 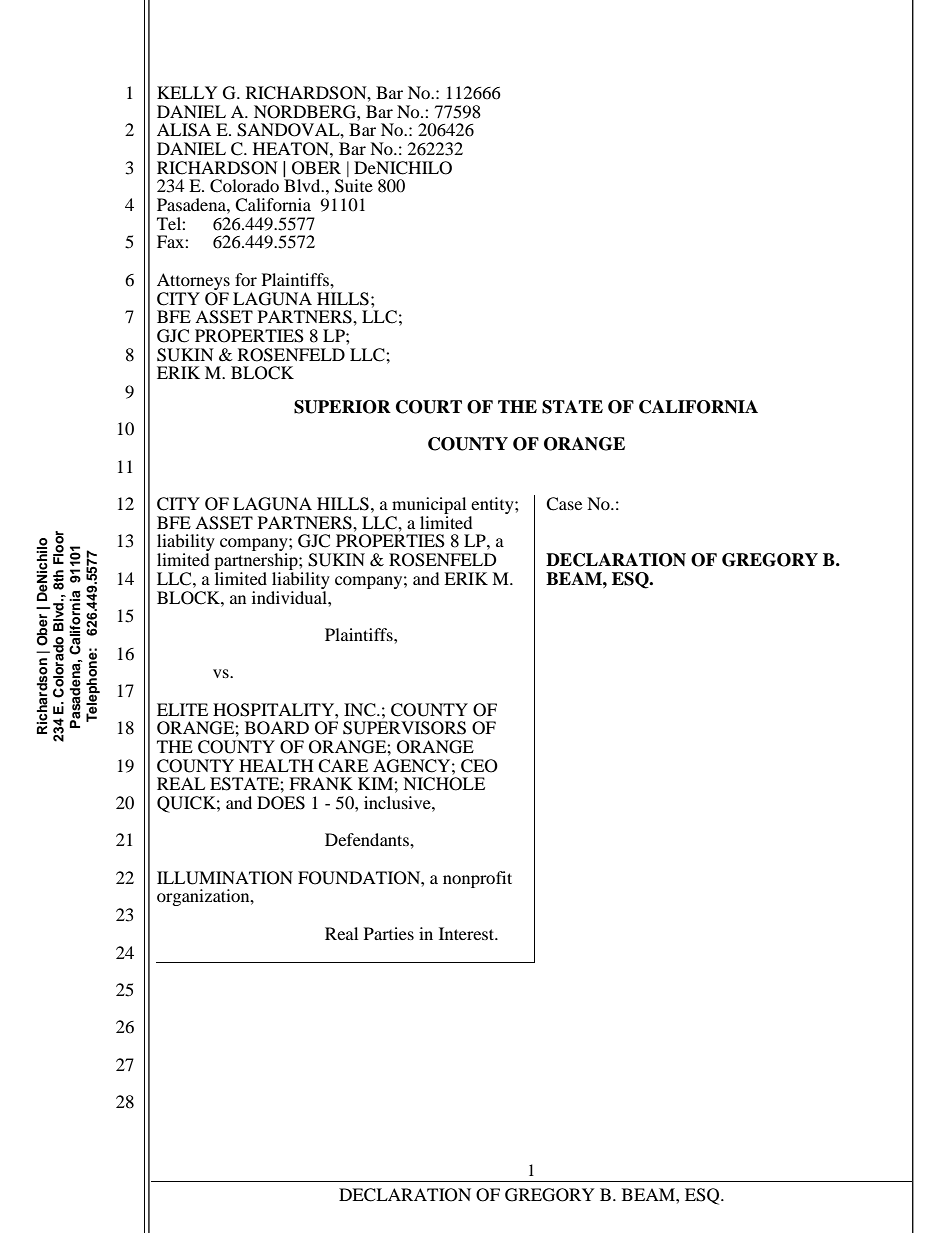 I want to click on ILLUMINATION, so click(x=225, y=878).
